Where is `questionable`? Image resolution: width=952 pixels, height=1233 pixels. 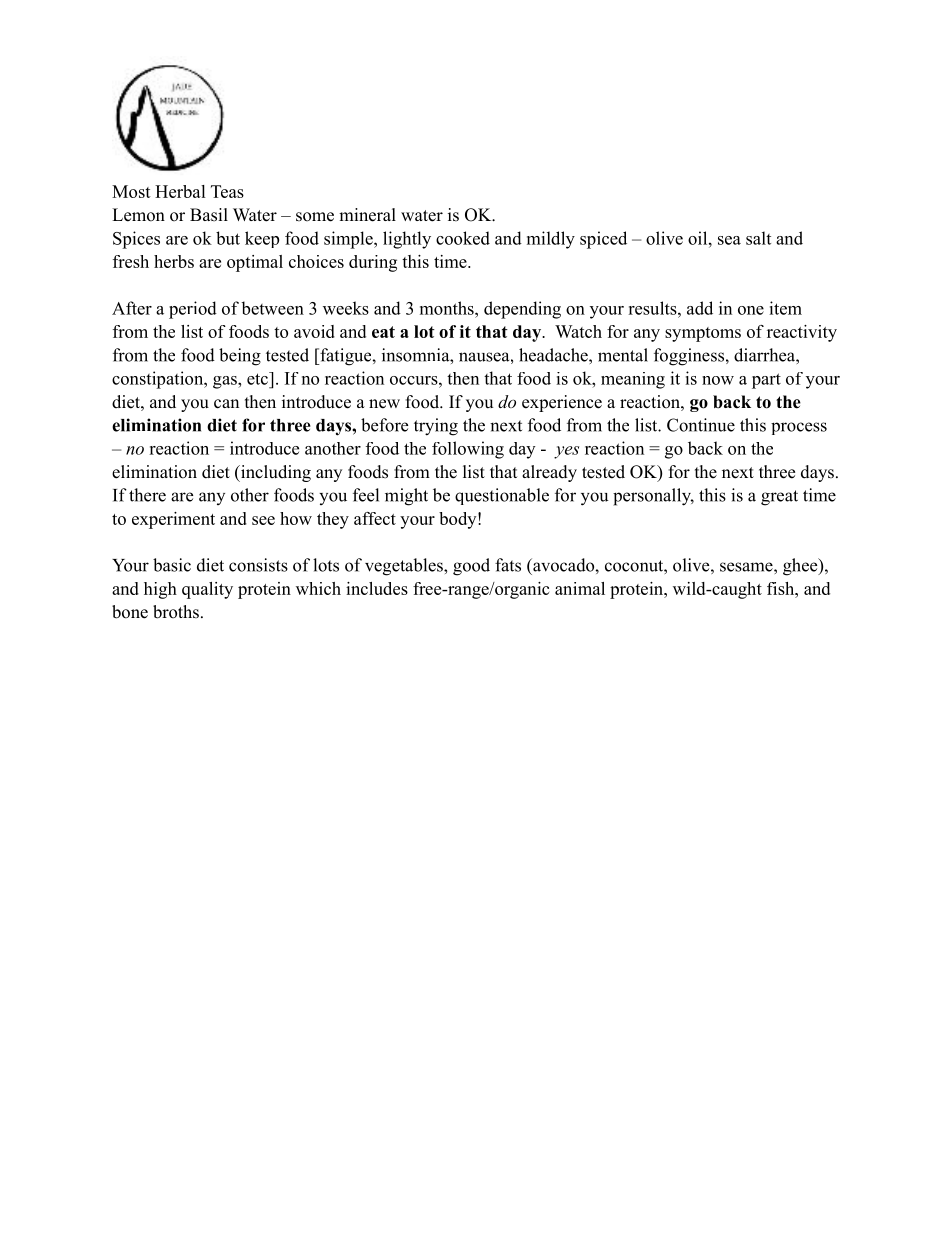 questionable is located at coordinates (502, 496).
